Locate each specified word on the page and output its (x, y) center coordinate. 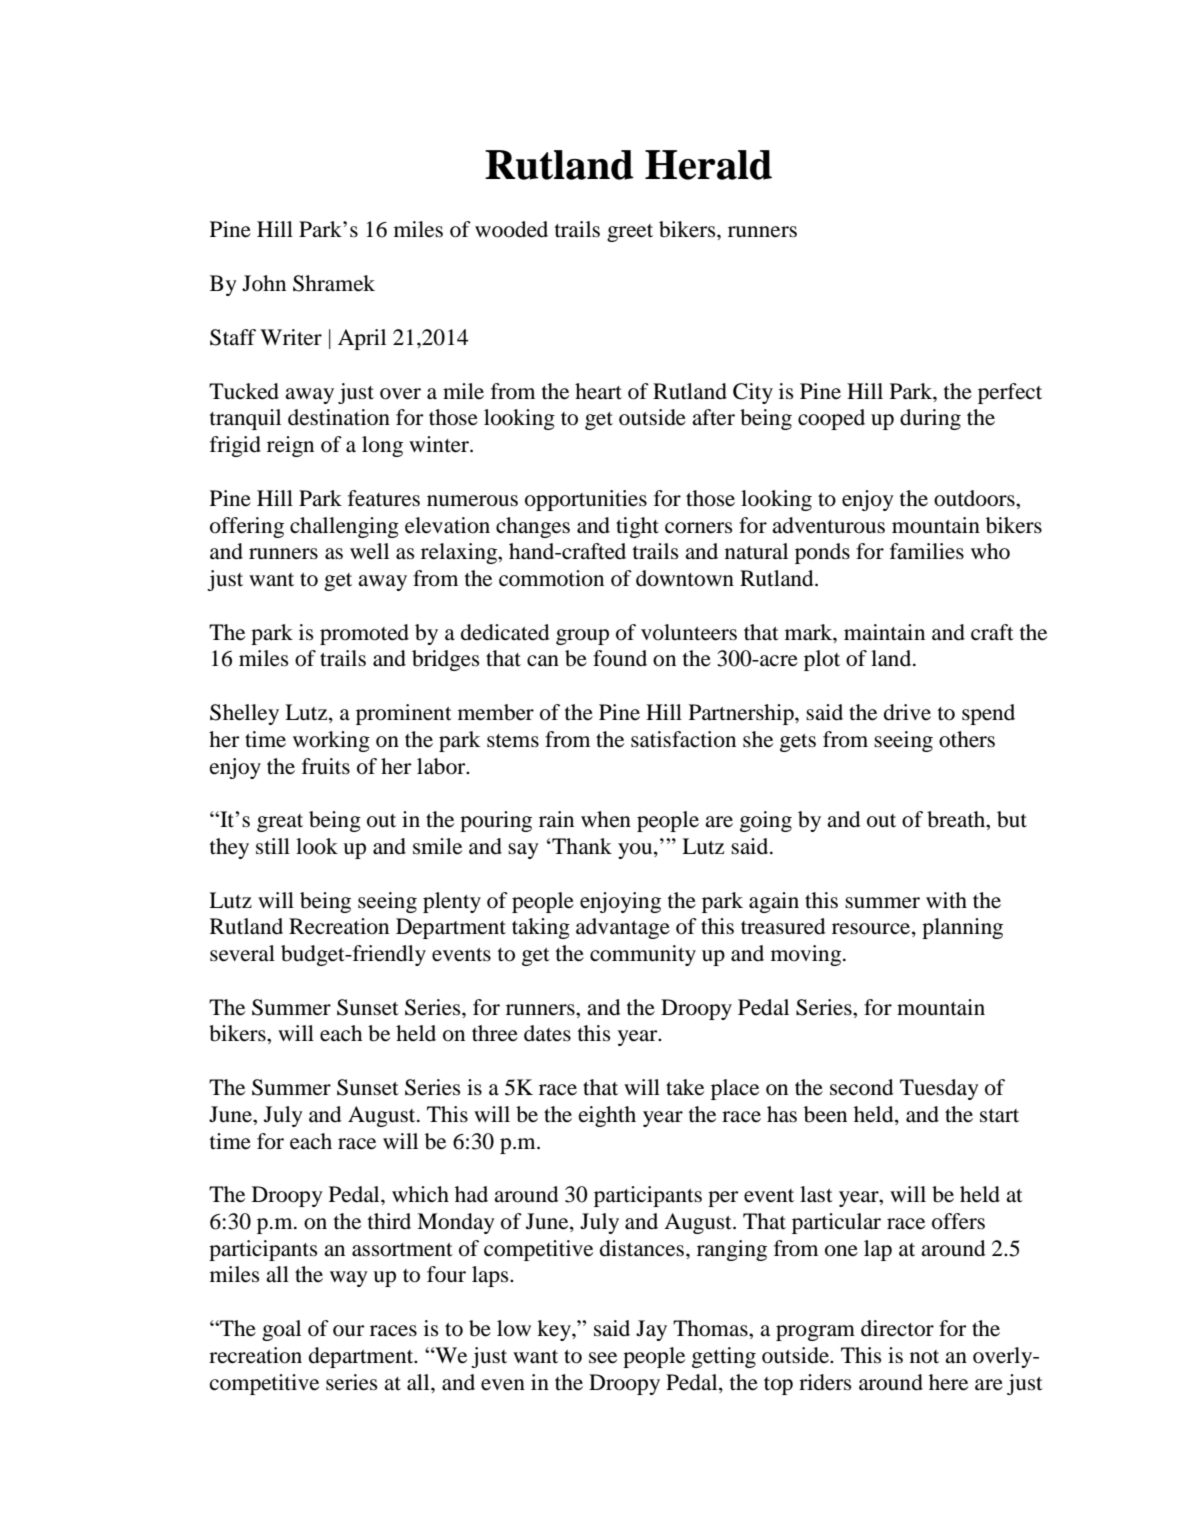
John (264, 283)
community (643, 955)
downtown (685, 578)
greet (630, 233)
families (927, 551)
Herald (708, 165)
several (242, 953)
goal (281, 1330)
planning (962, 928)
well (369, 551)
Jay (651, 1330)
